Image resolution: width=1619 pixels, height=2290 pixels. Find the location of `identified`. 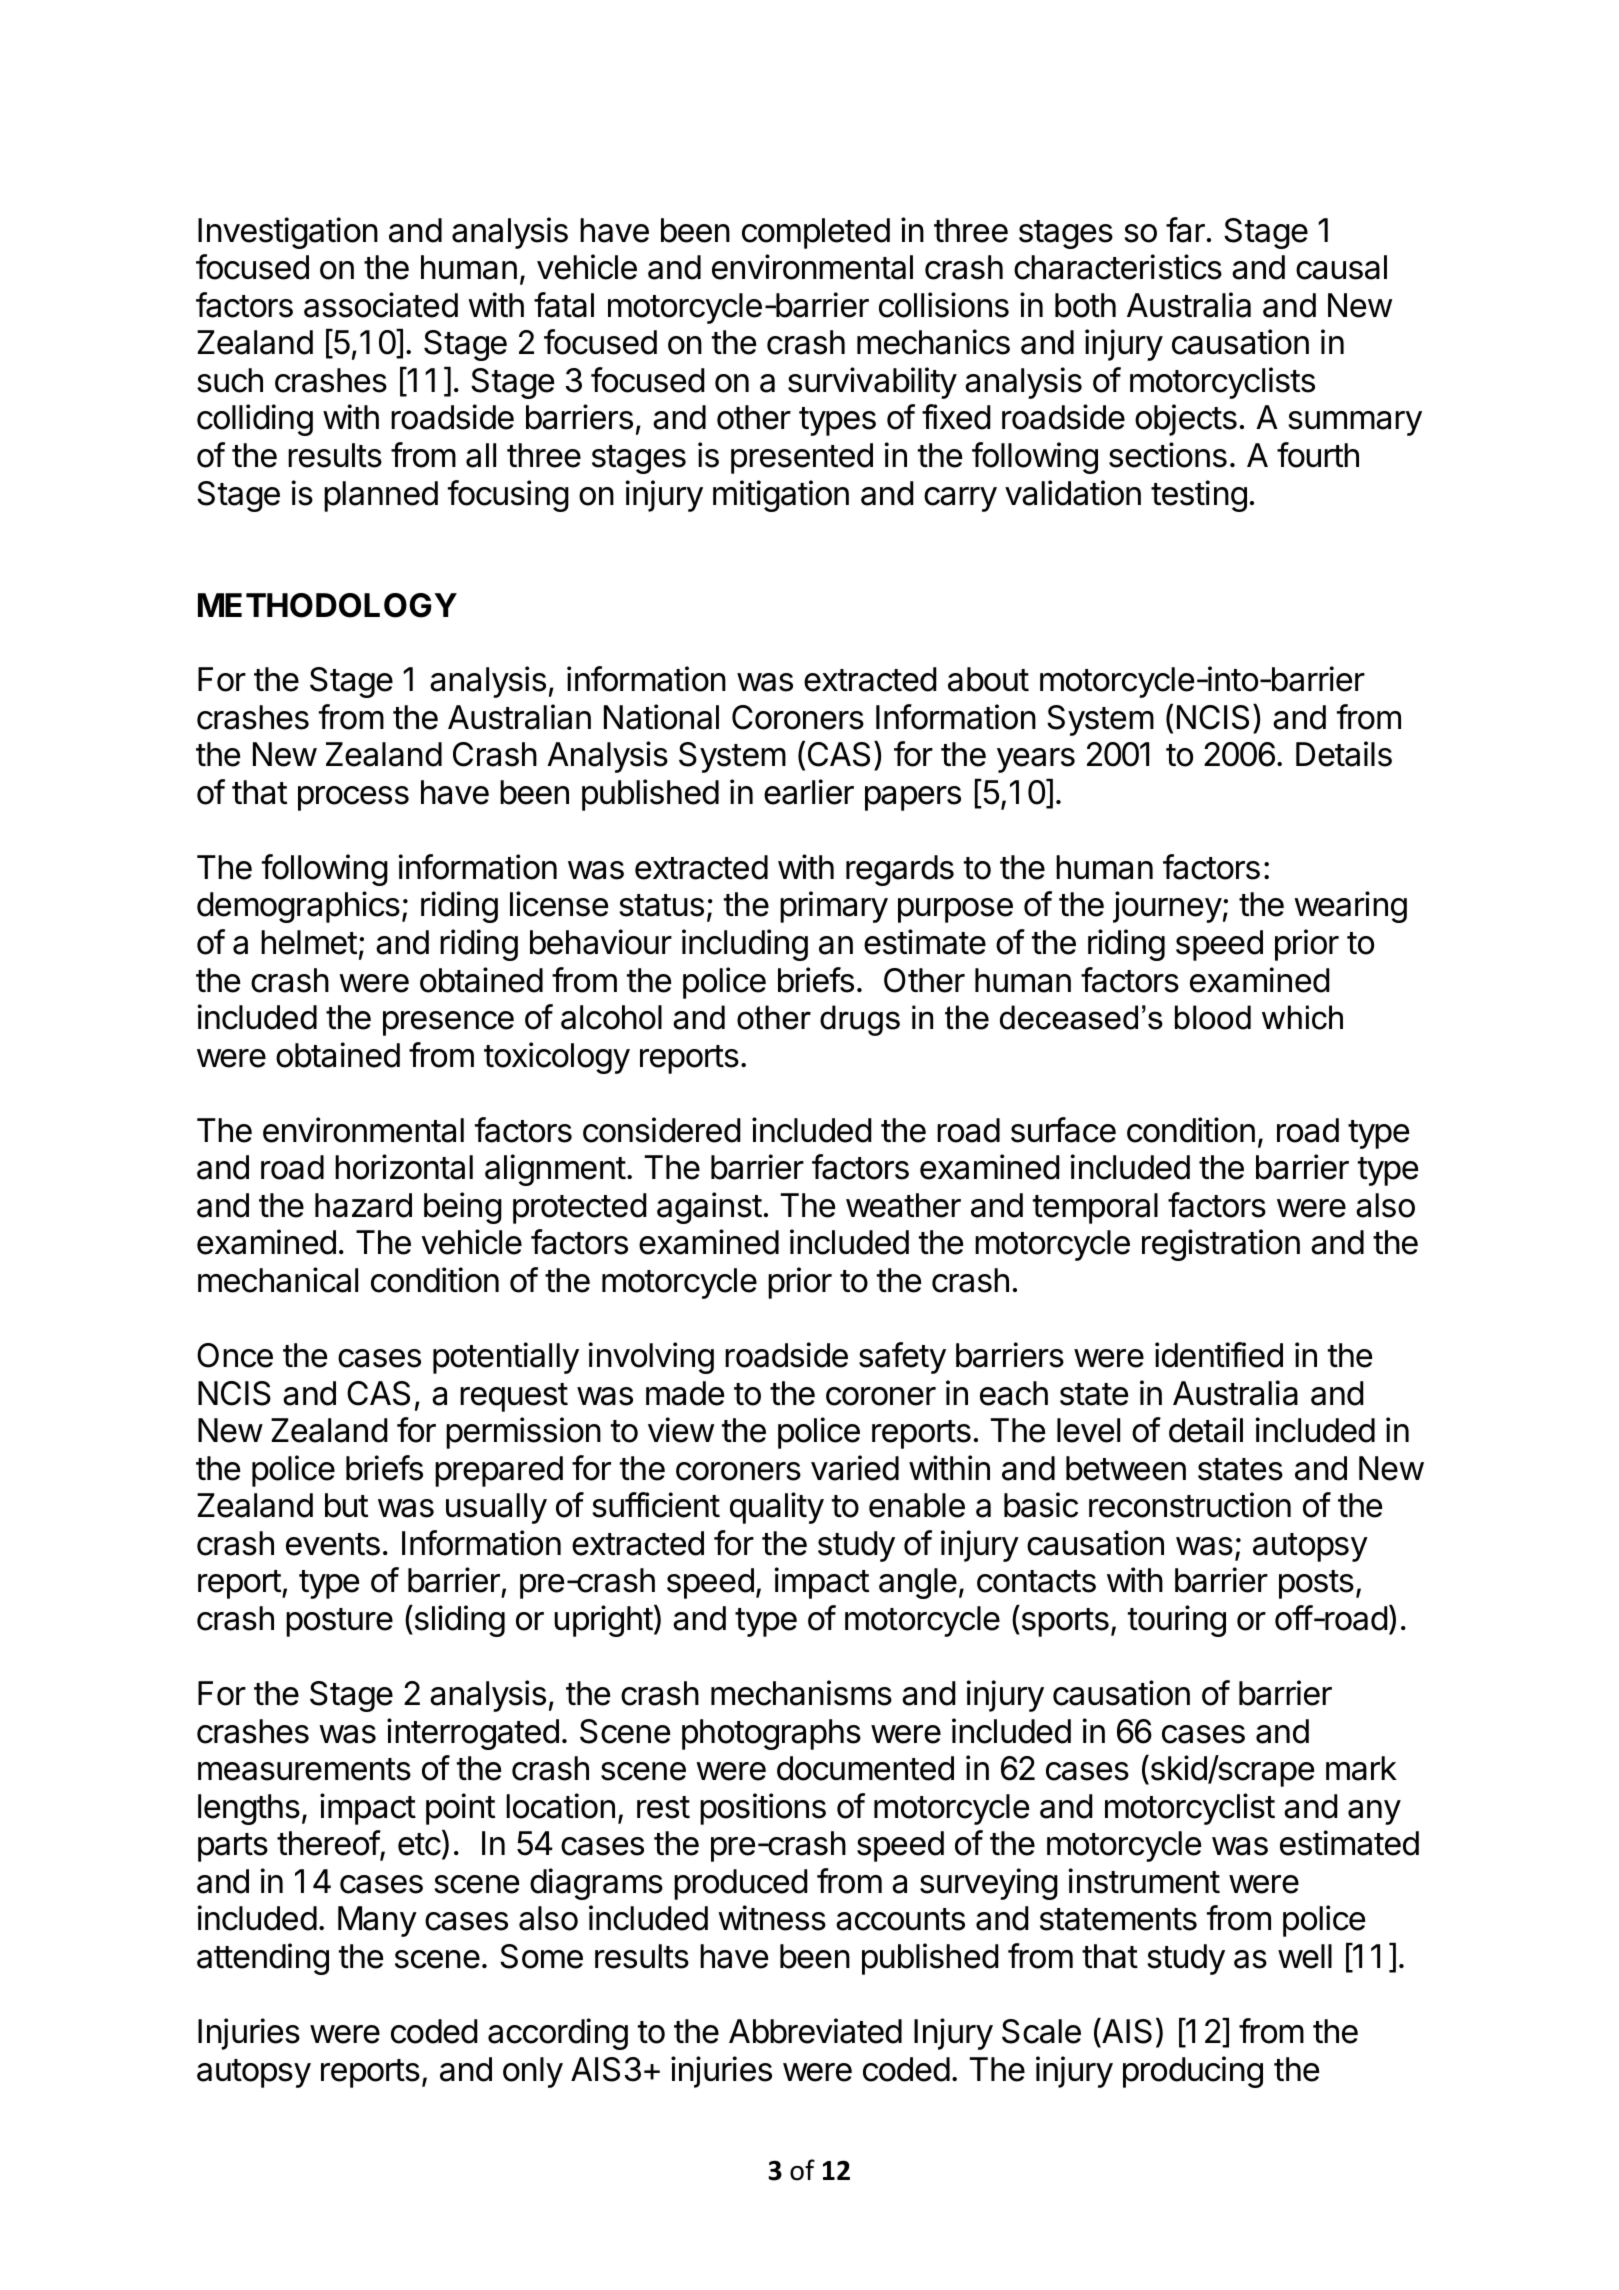

identified is located at coordinates (1219, 1355).
